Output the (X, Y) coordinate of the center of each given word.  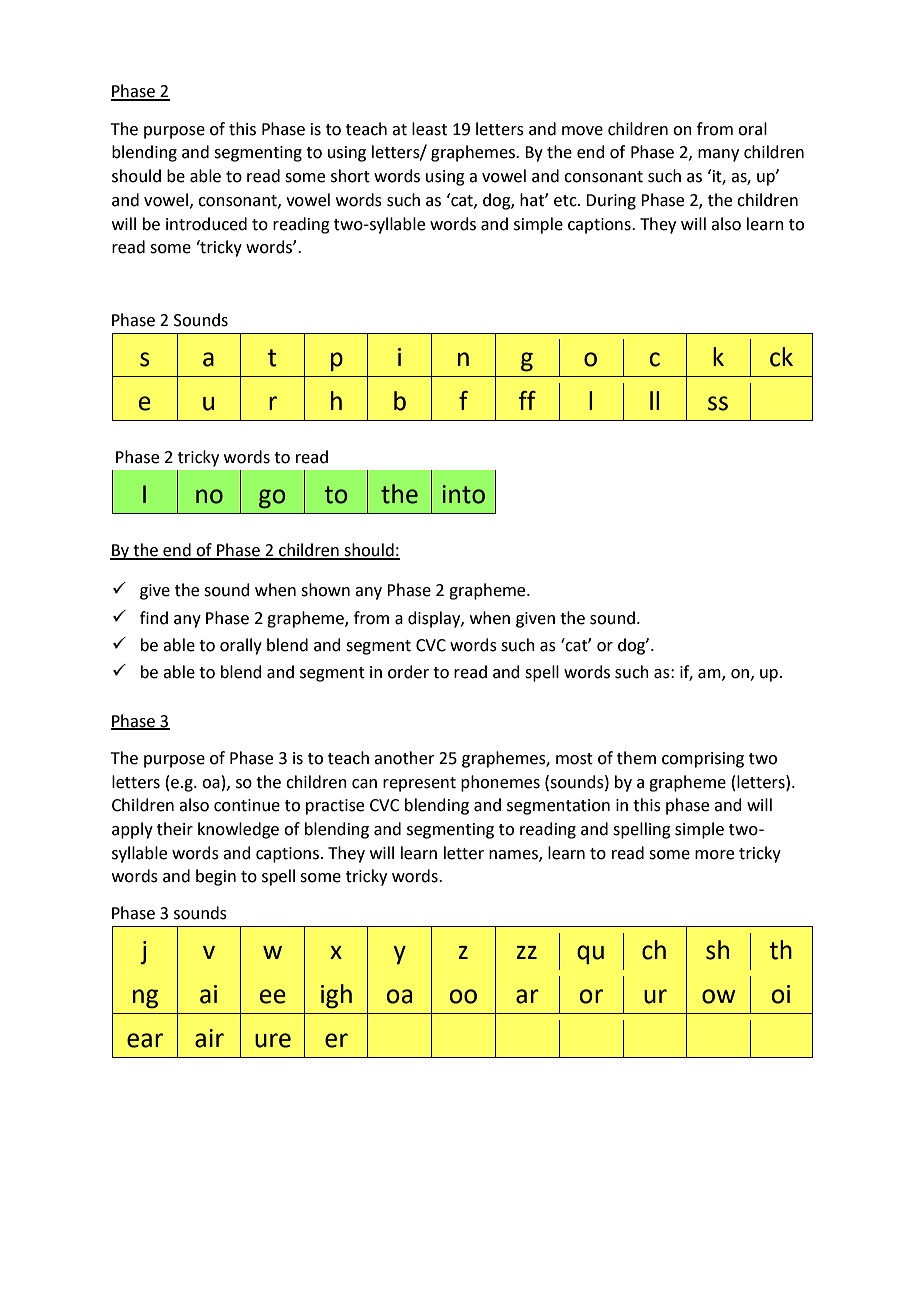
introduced (206, 224)
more (714, 855)
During (611, 202)
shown (325, 590)
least (429, 129)
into (464, 494)
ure (273, 1040)
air (209, 1038)
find (154, 618)
